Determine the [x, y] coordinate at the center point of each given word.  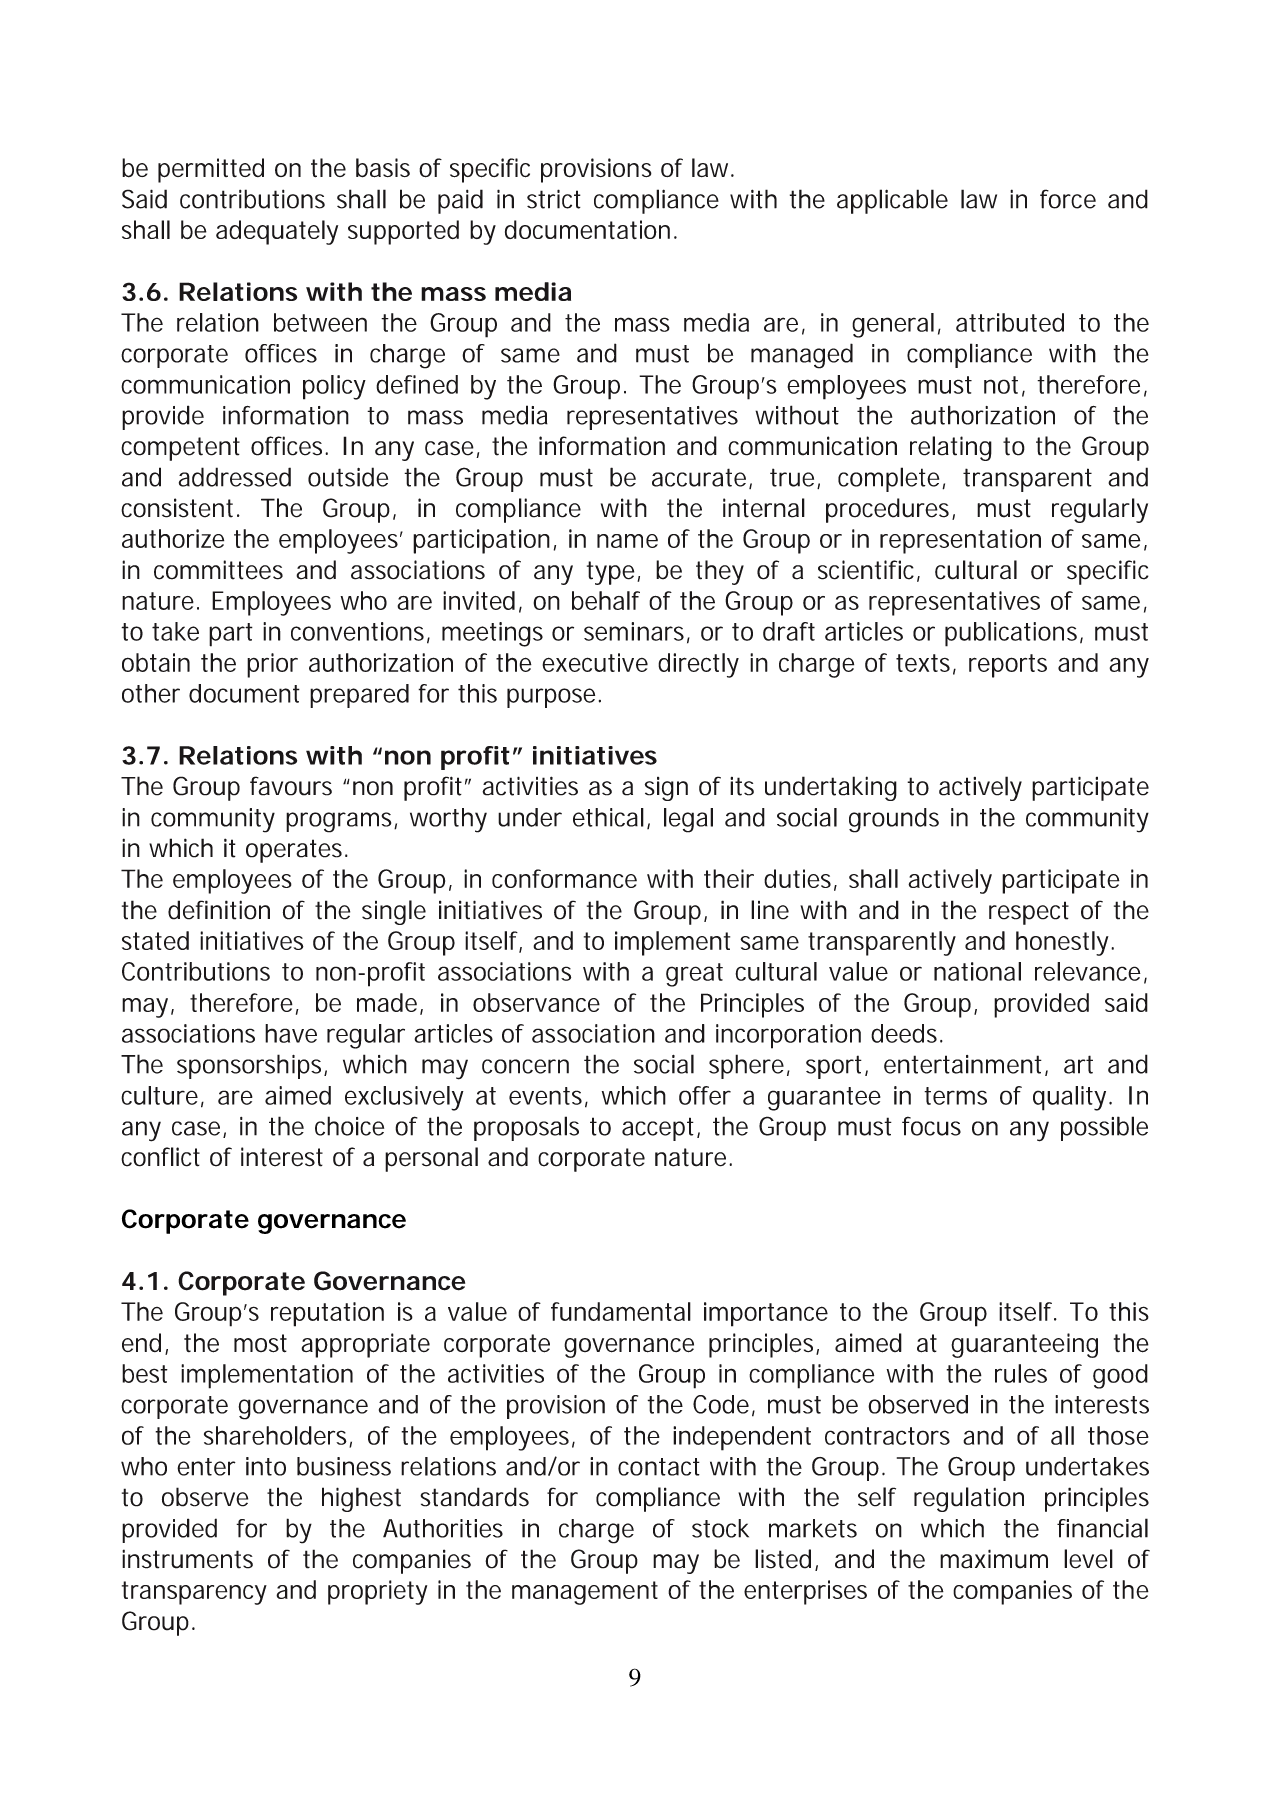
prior [272, 665]
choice [349, 1126]
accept [660, 1129]
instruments [187, 1559]
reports [1008, 666]
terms [955, 1096]
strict [554, 199]
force [1068, 199]
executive [595, 662]
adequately [277, 232]
